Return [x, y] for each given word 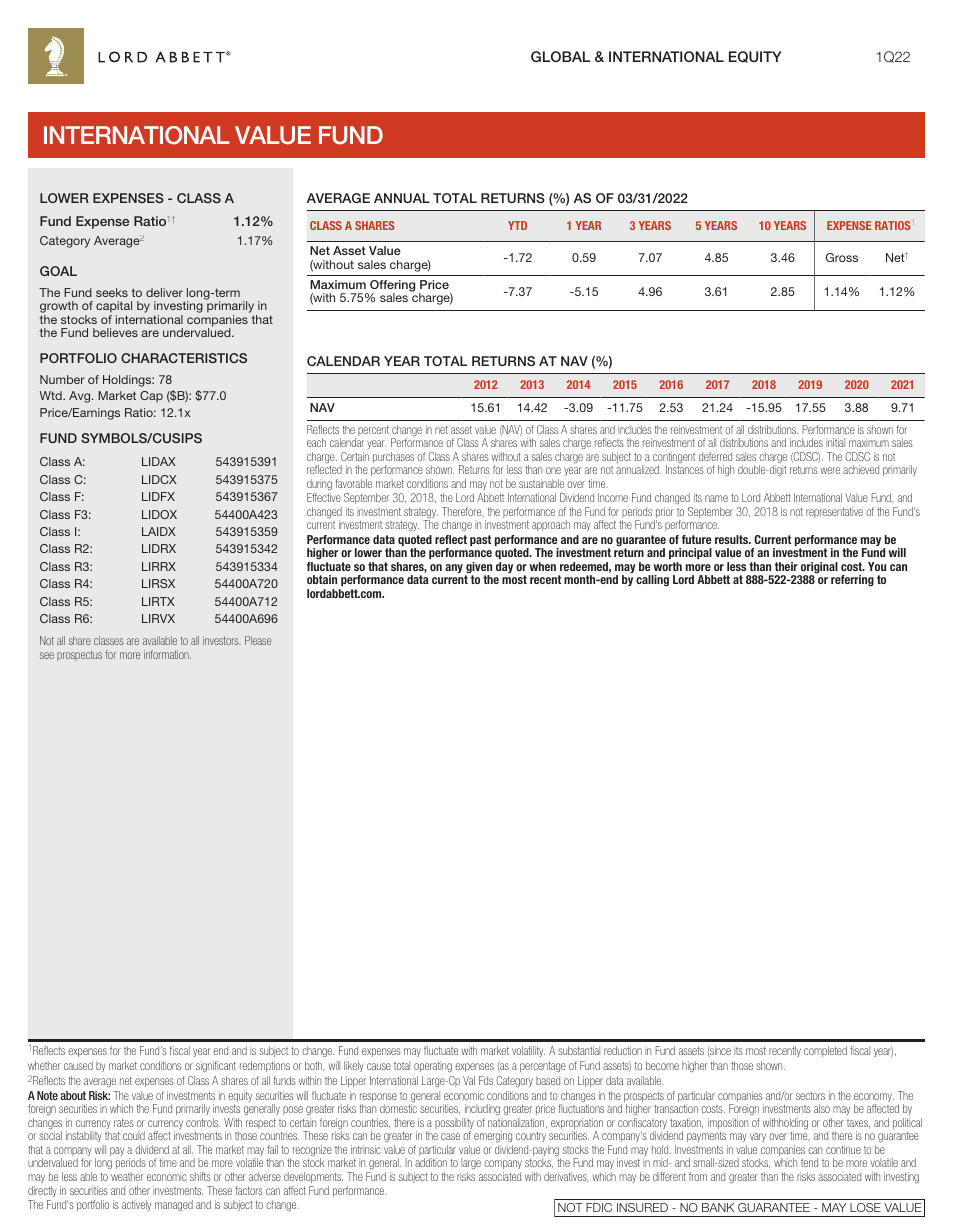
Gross [842, 257]
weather [127, 1176]
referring [852, 581]
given [478, 569]
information [167, 654]
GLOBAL [560, 56]
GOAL [58, 271]
